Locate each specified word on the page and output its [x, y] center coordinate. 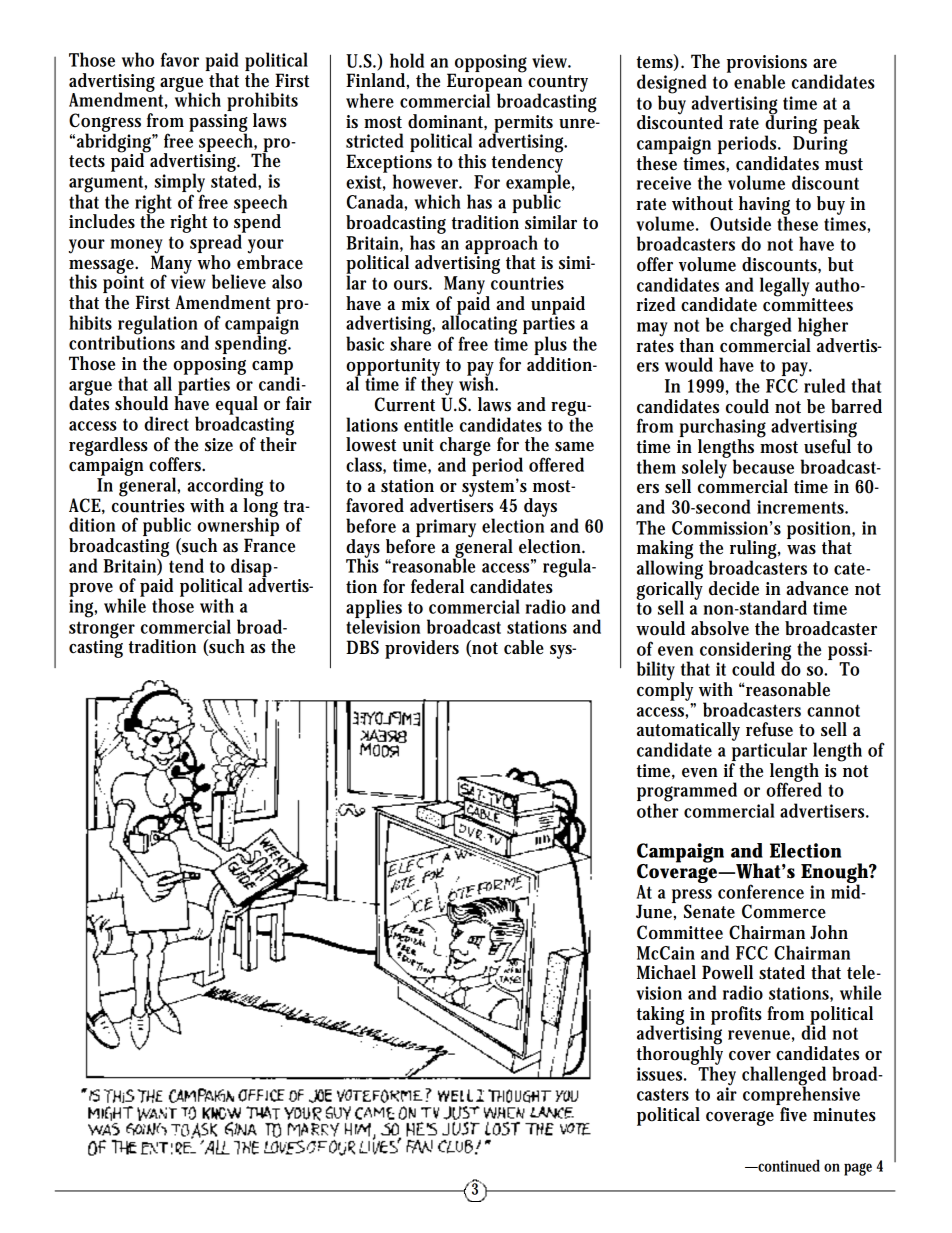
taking [662, 1016]
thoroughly [680, 1055]
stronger [102, 631]
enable [759, 81]
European [486, 82]
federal [437, 586]
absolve [720, 628]
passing [218, 124]
